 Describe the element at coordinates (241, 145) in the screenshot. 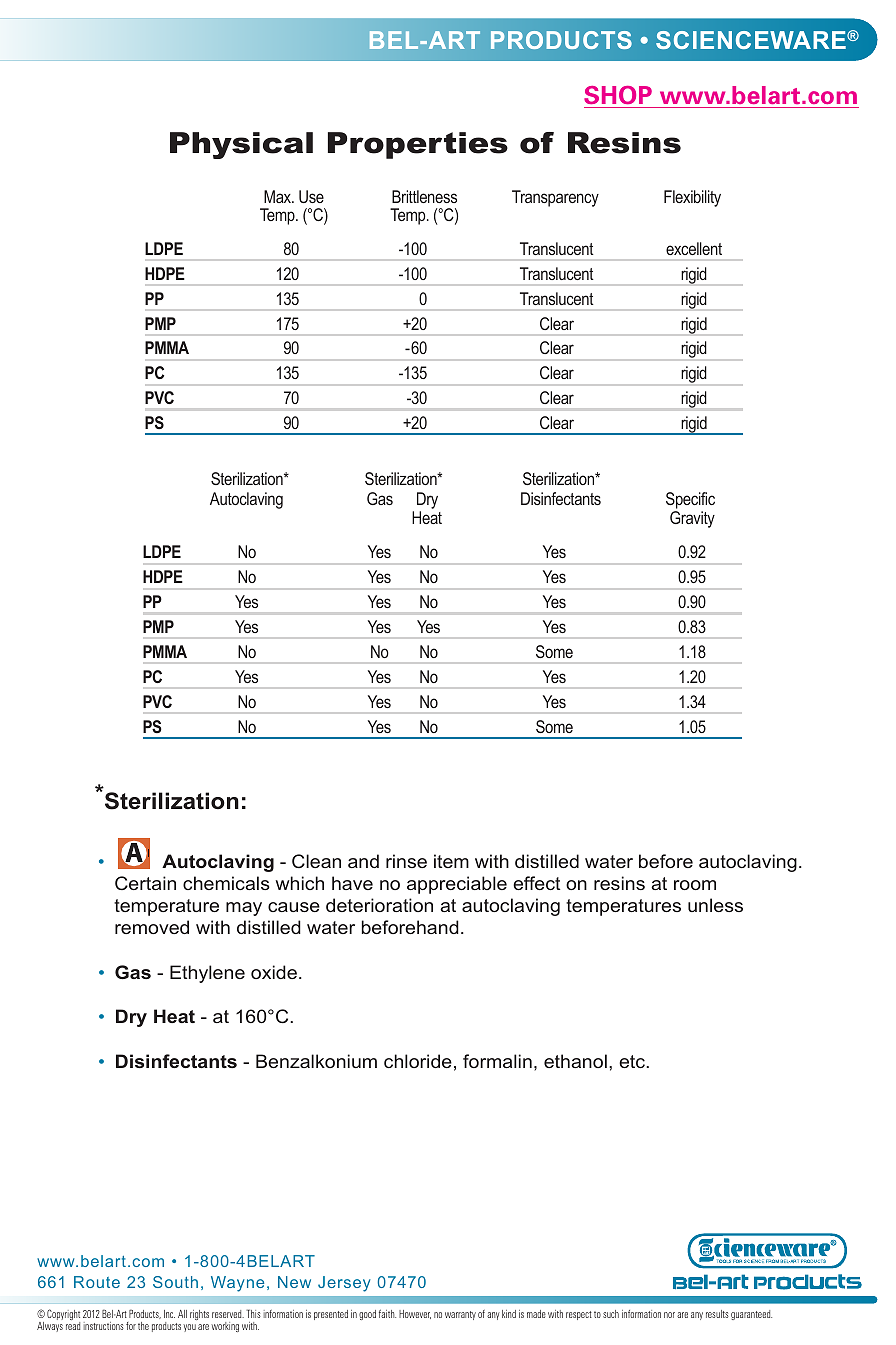

I see `Physical` at that location.
